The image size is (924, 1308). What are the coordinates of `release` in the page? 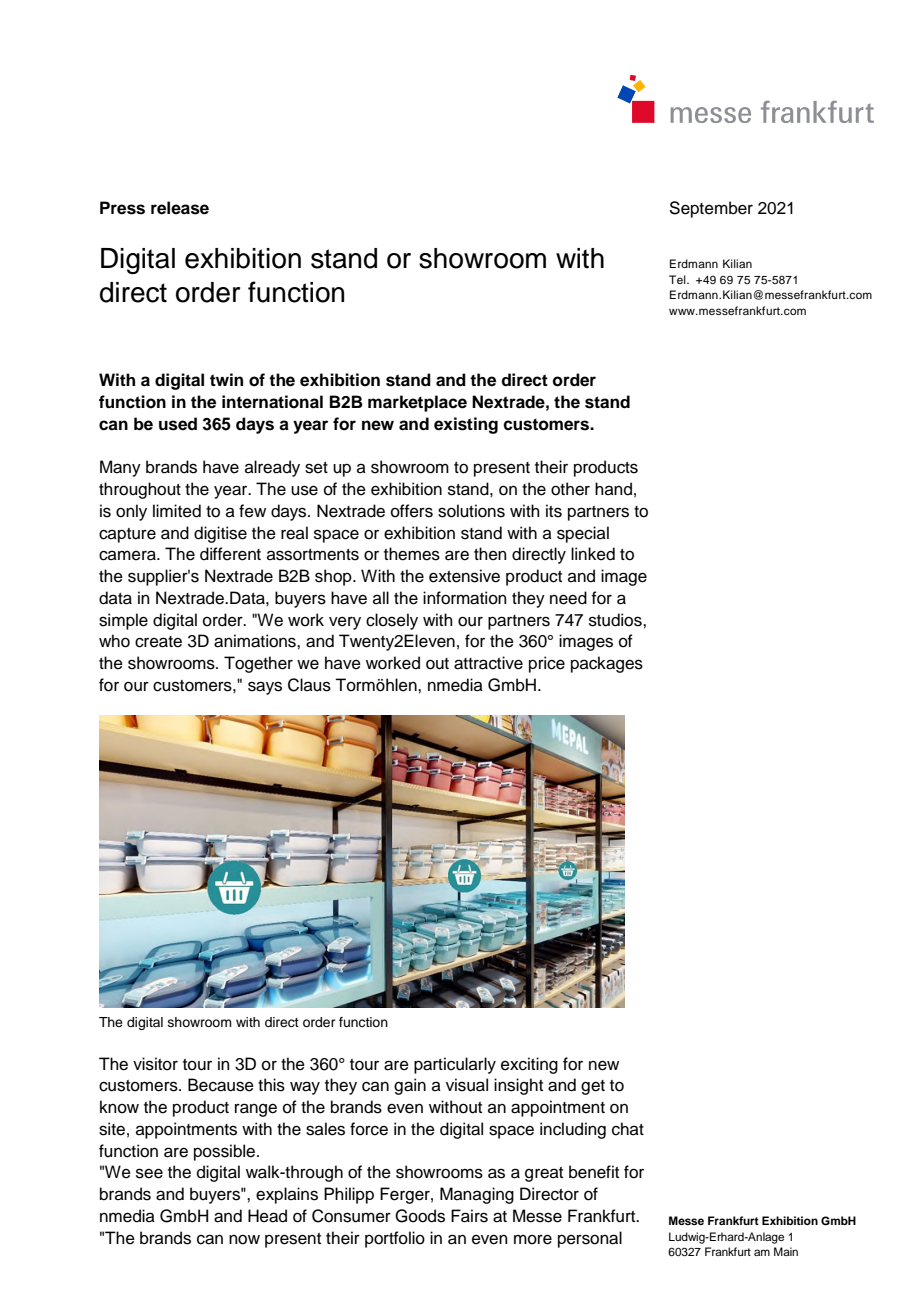 It's located at (180, 208).
